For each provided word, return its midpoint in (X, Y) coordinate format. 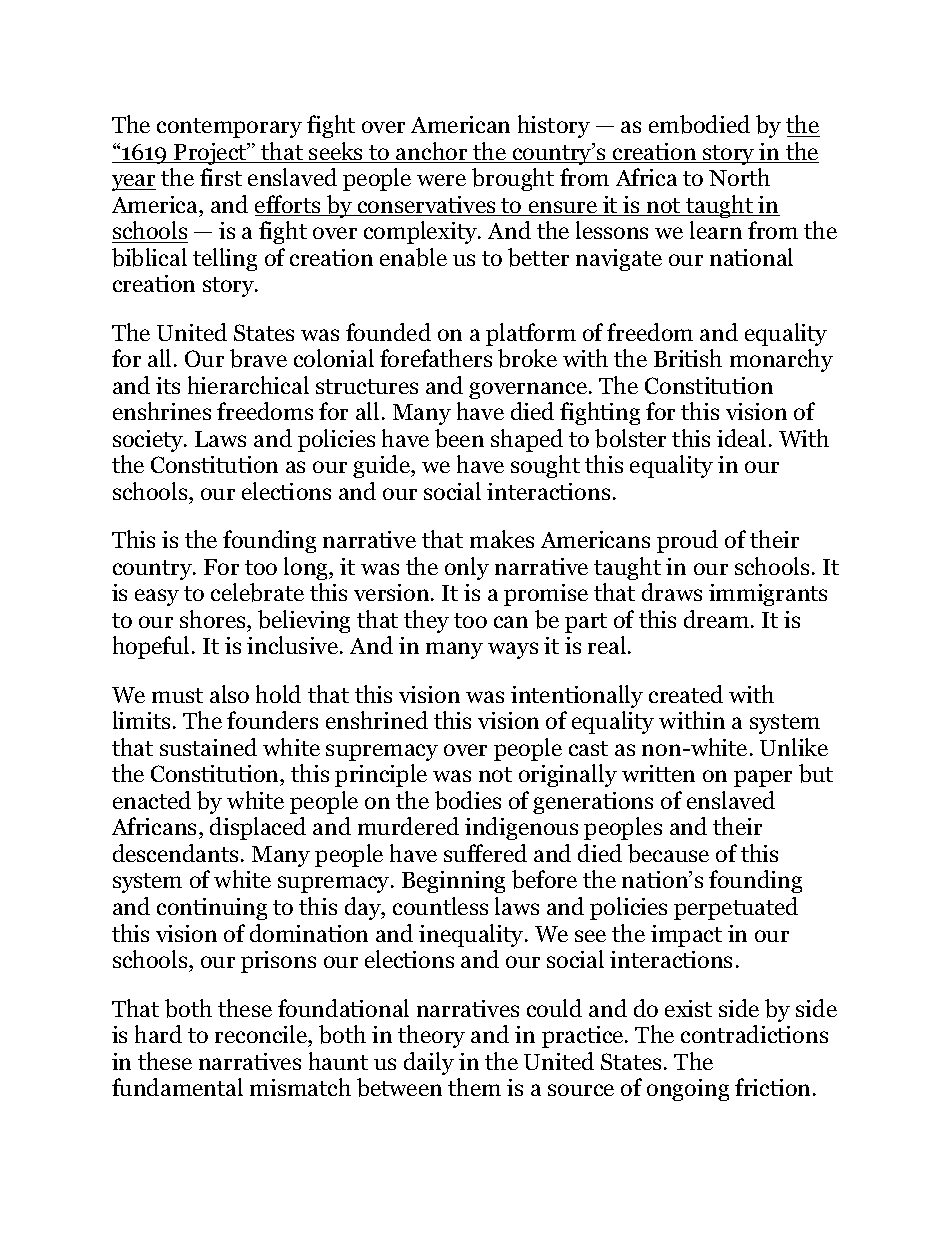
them (474, 1087)
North (739, 177)
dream (718, 619)
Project (210, 154)
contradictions (754, 1034)
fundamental (177, 1087)
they (426, 621)
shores (214, 619)
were (441, 180)
